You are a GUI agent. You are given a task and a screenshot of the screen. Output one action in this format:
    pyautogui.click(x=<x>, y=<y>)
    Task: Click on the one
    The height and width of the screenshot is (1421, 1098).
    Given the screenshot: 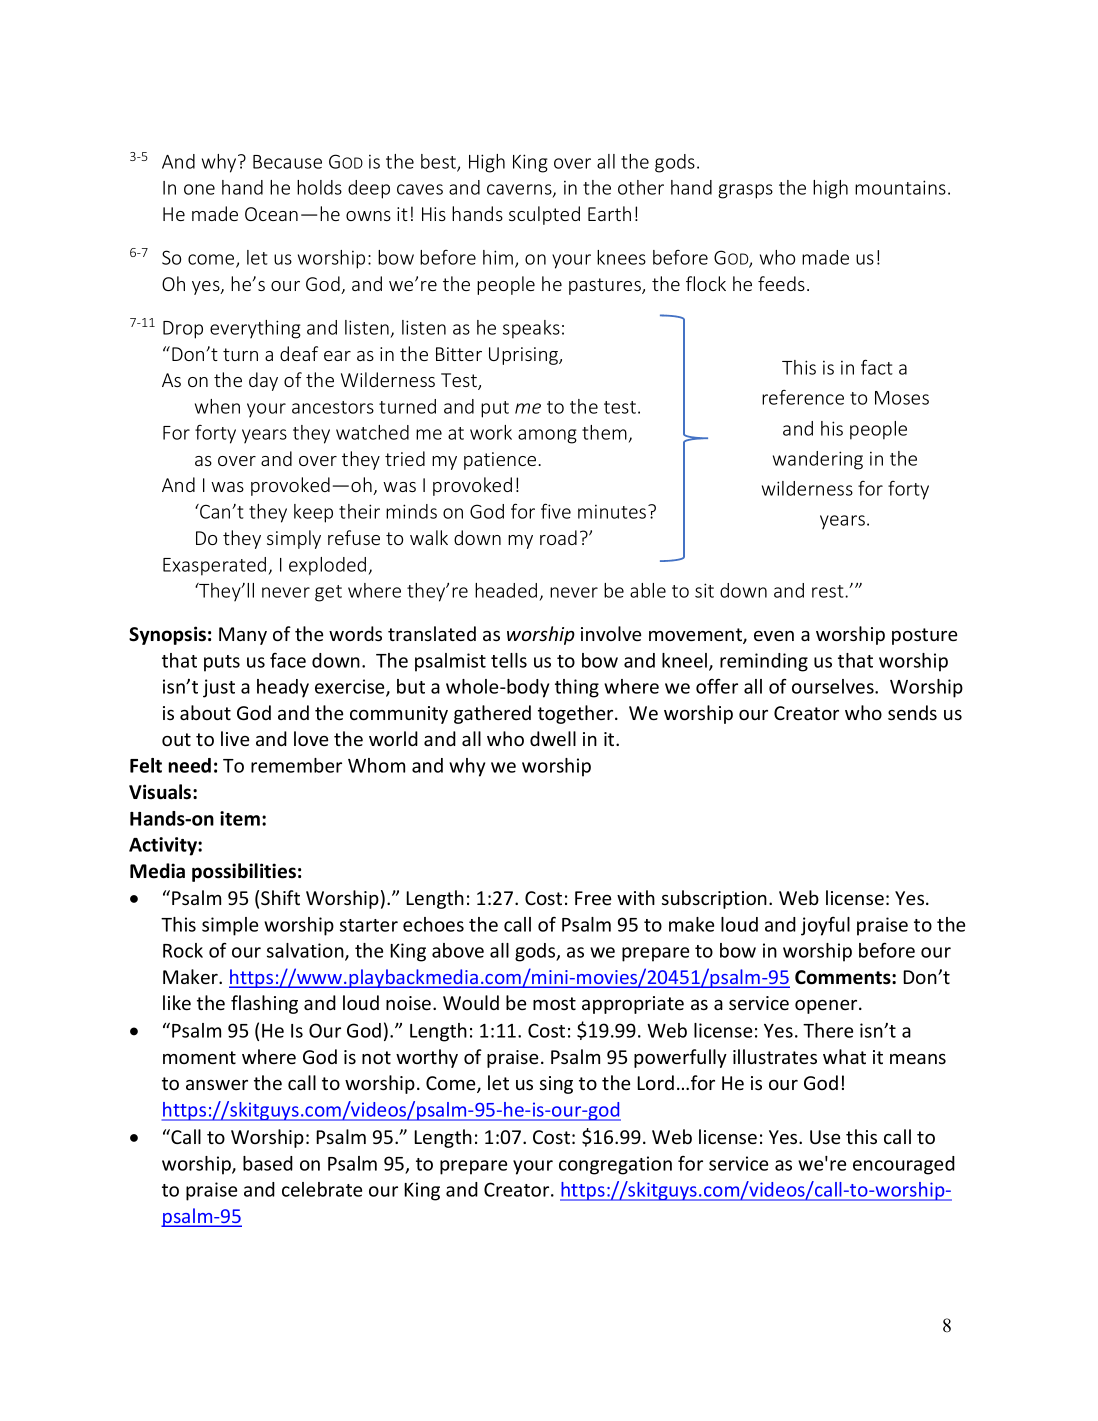 What is the action you would take?
    pyautogui.click(x=199, y=189)
